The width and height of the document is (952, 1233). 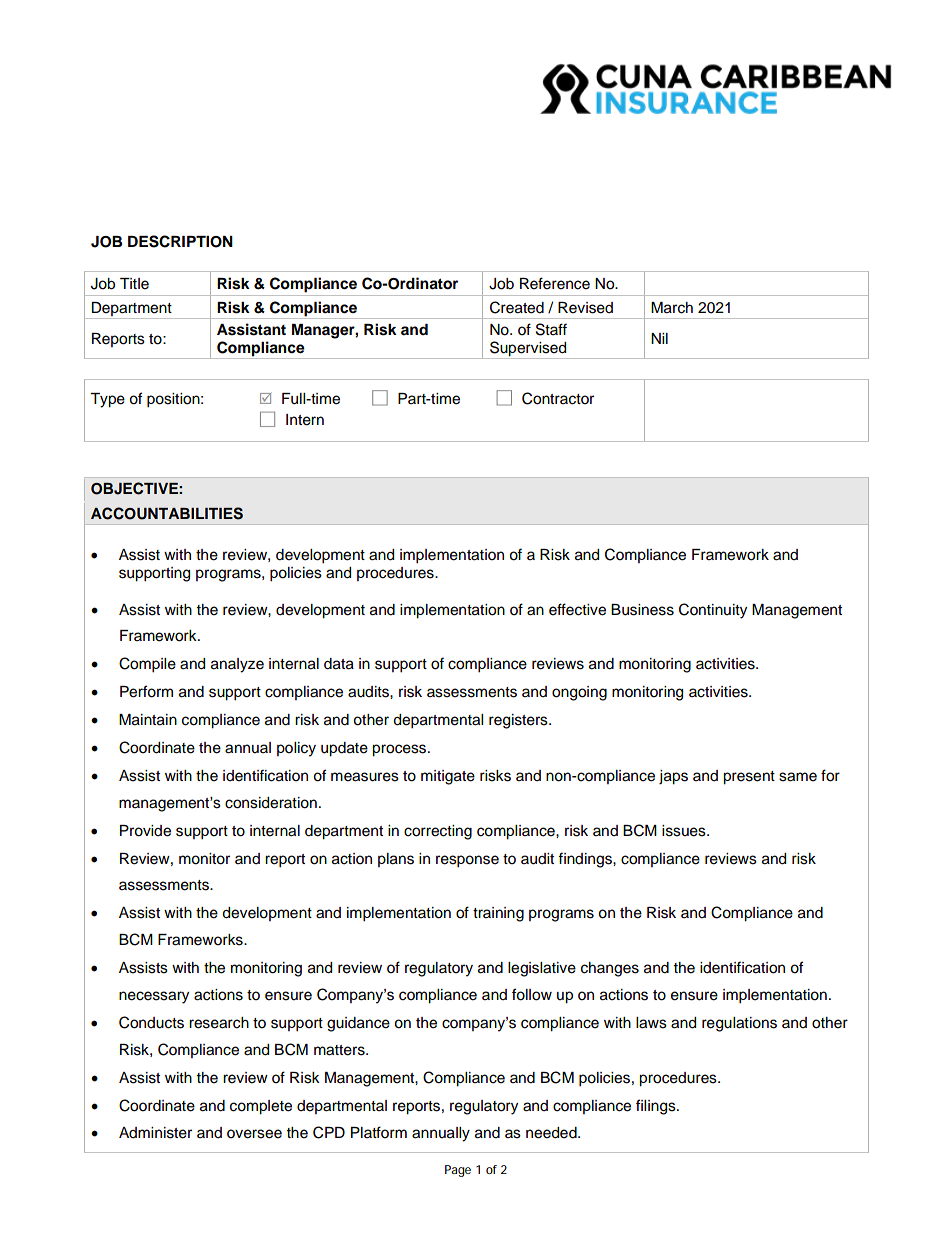 I want to click on ACCOUNTABILITIES, so click(x=167, y=513).
